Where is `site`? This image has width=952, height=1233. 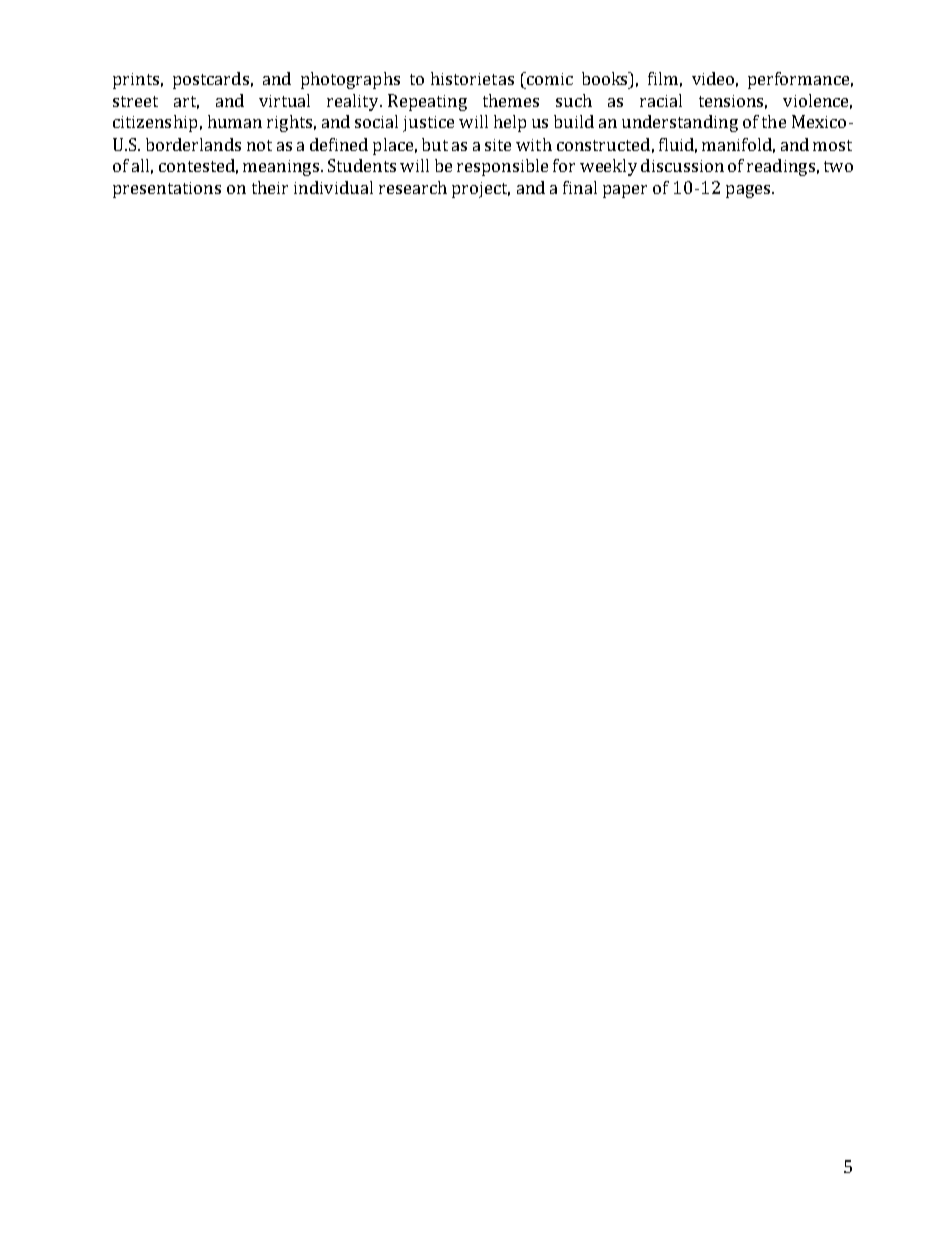 site is located at coordinates (498, 145).
